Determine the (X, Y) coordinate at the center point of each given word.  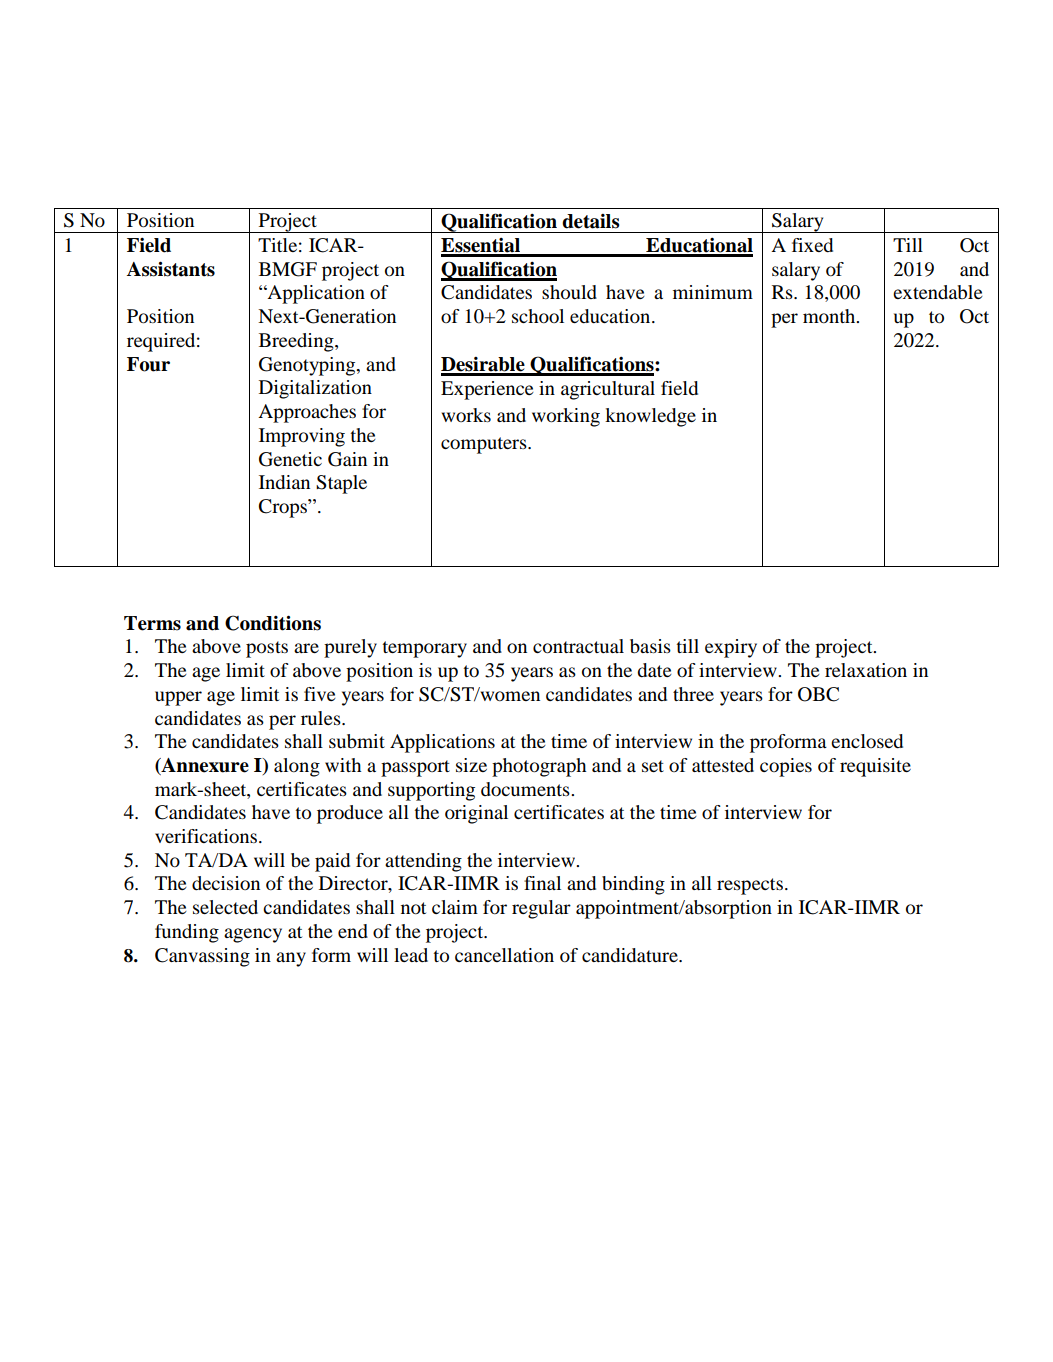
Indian (284, 482)
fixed (812, 245)
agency (253, 935)
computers (485, 445)
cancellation (504, 955)
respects (751, 886)
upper (178, 698)
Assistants (171, 269)
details (591, 221)
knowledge (650, 417)
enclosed (867, 741)
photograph (539, 767)
